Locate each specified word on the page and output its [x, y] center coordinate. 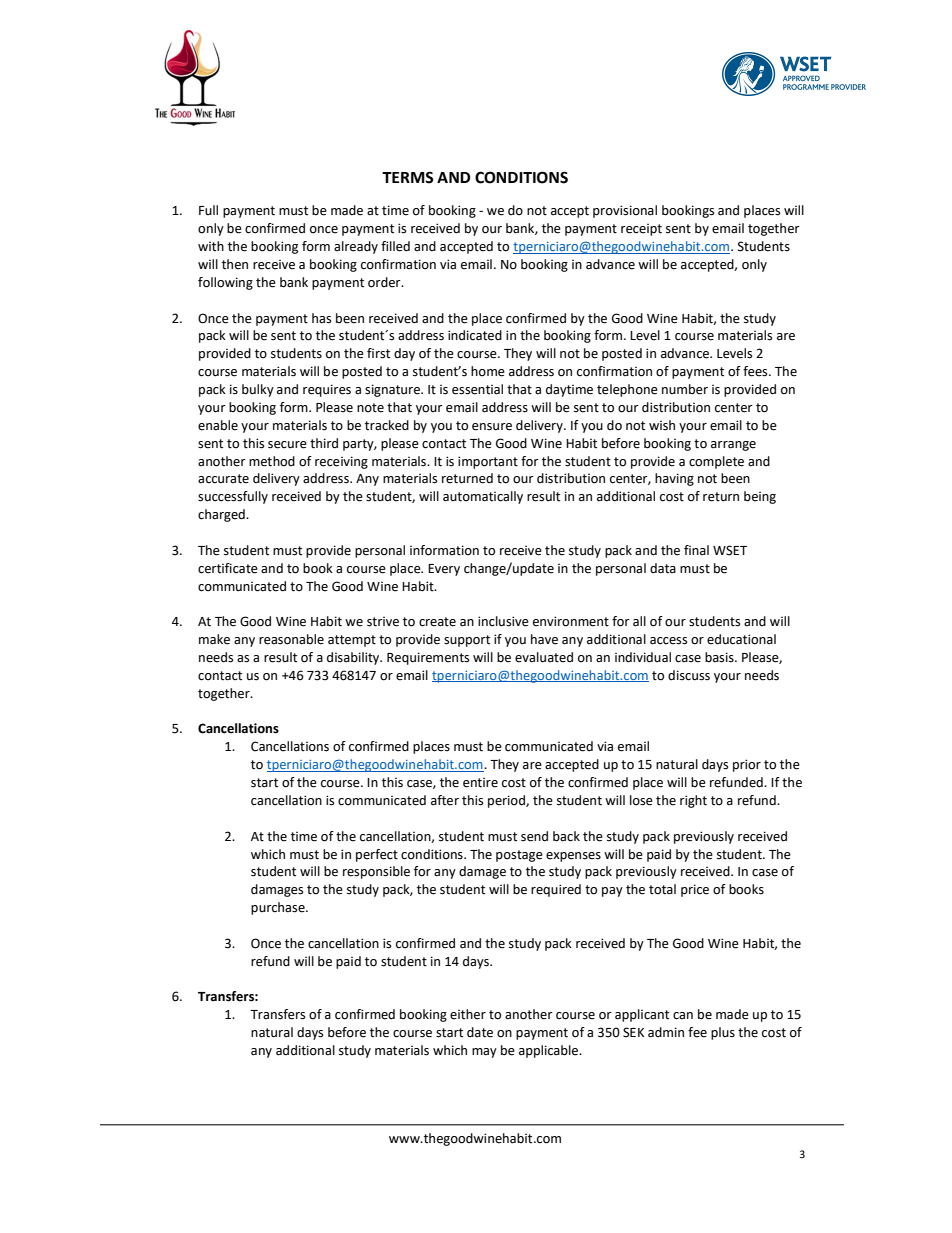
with [211, 246]
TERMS [408, 177]
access [668, 641]
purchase [279, 908]
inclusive [503, 621]
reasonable [291, 639]
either [468, 1014]
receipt [641, 230]
